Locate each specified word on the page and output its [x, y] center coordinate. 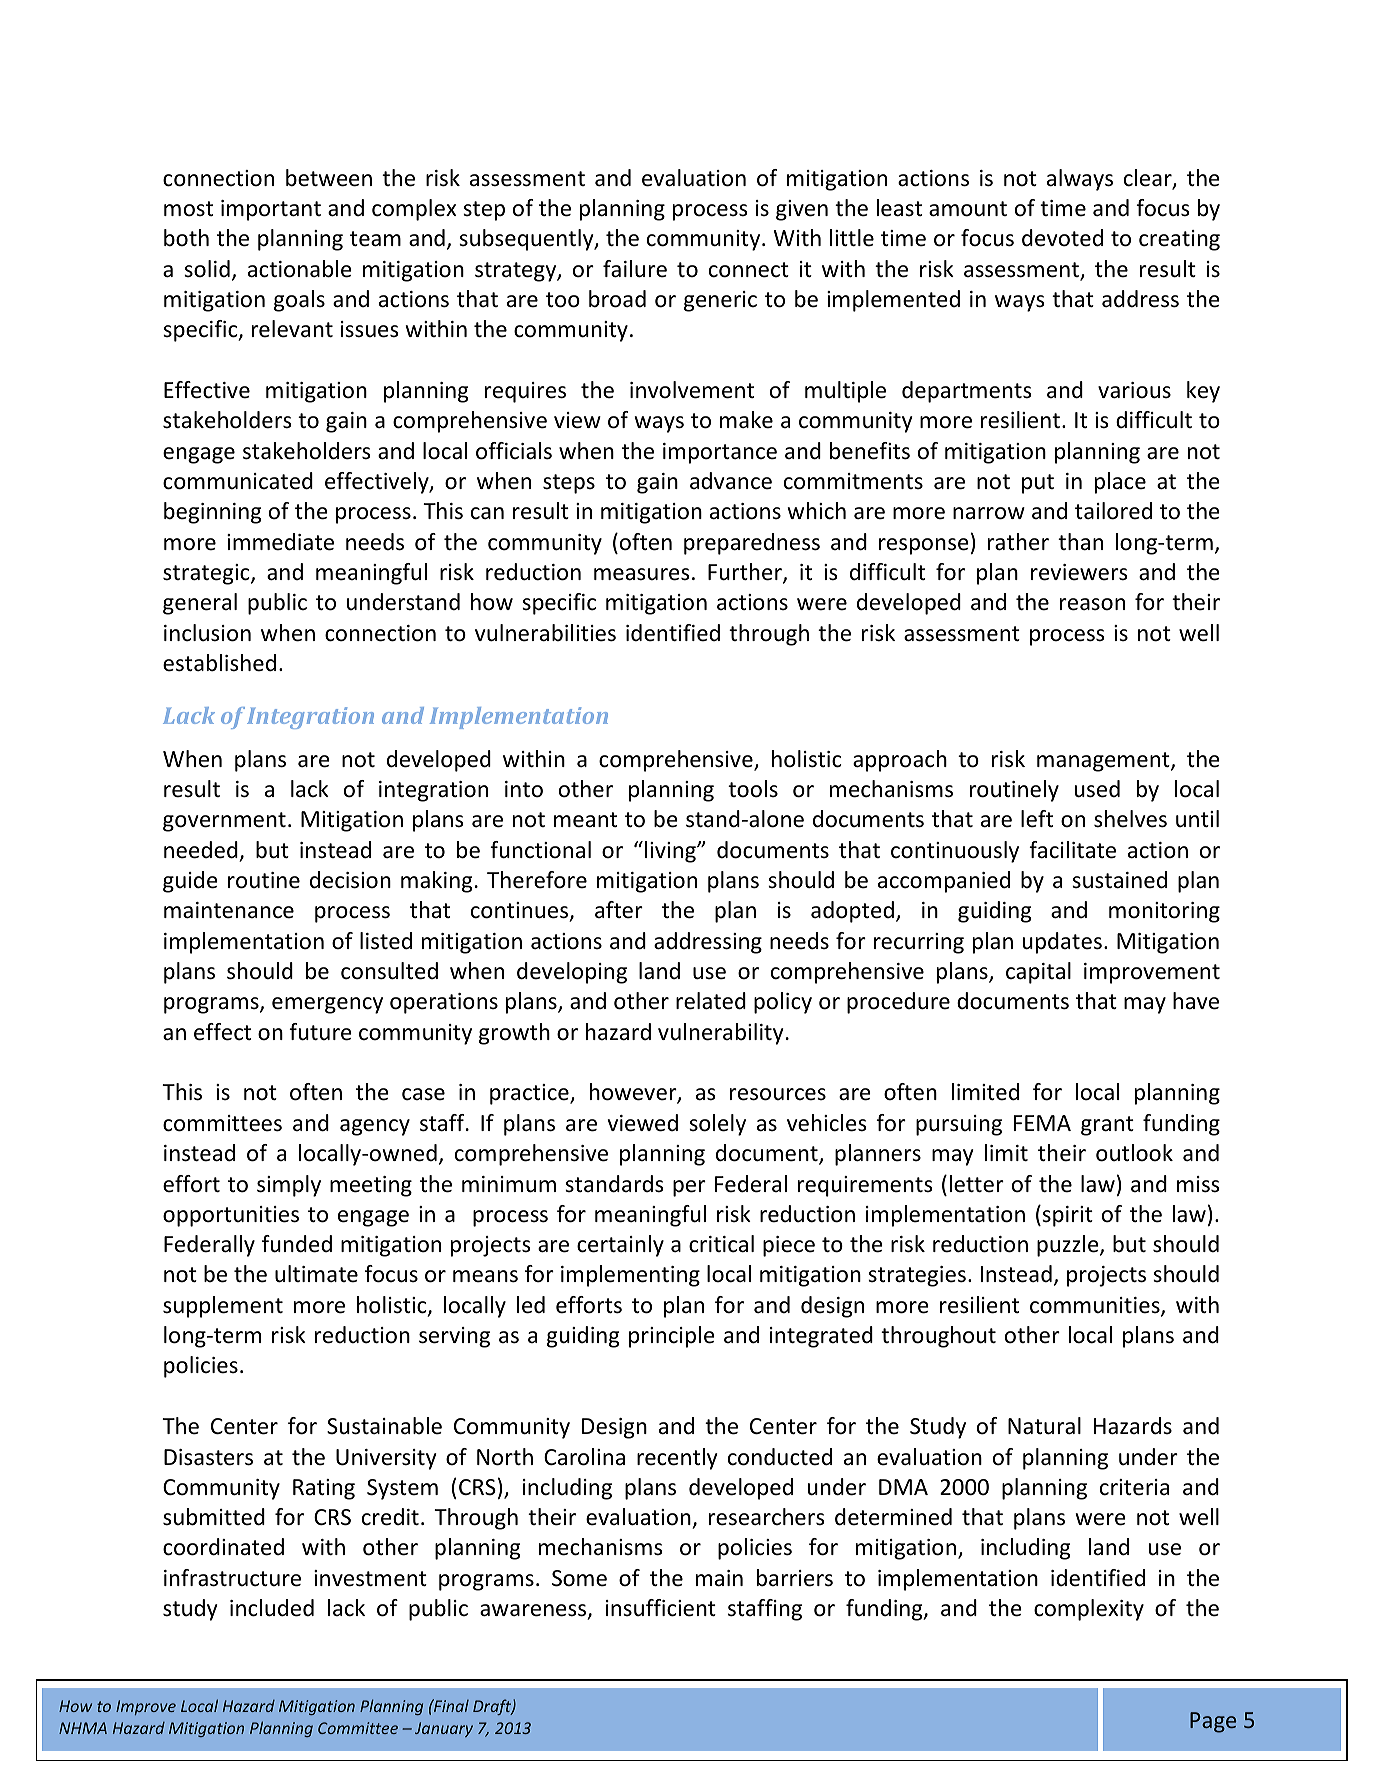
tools [753, 789]
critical [721, 1244]
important [271, 210]
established [219, 663]
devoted [1062, 238]
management [1104, 762]
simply [289, 1186]
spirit [1066, 1216]
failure [635, 269]
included [272, 1608]
